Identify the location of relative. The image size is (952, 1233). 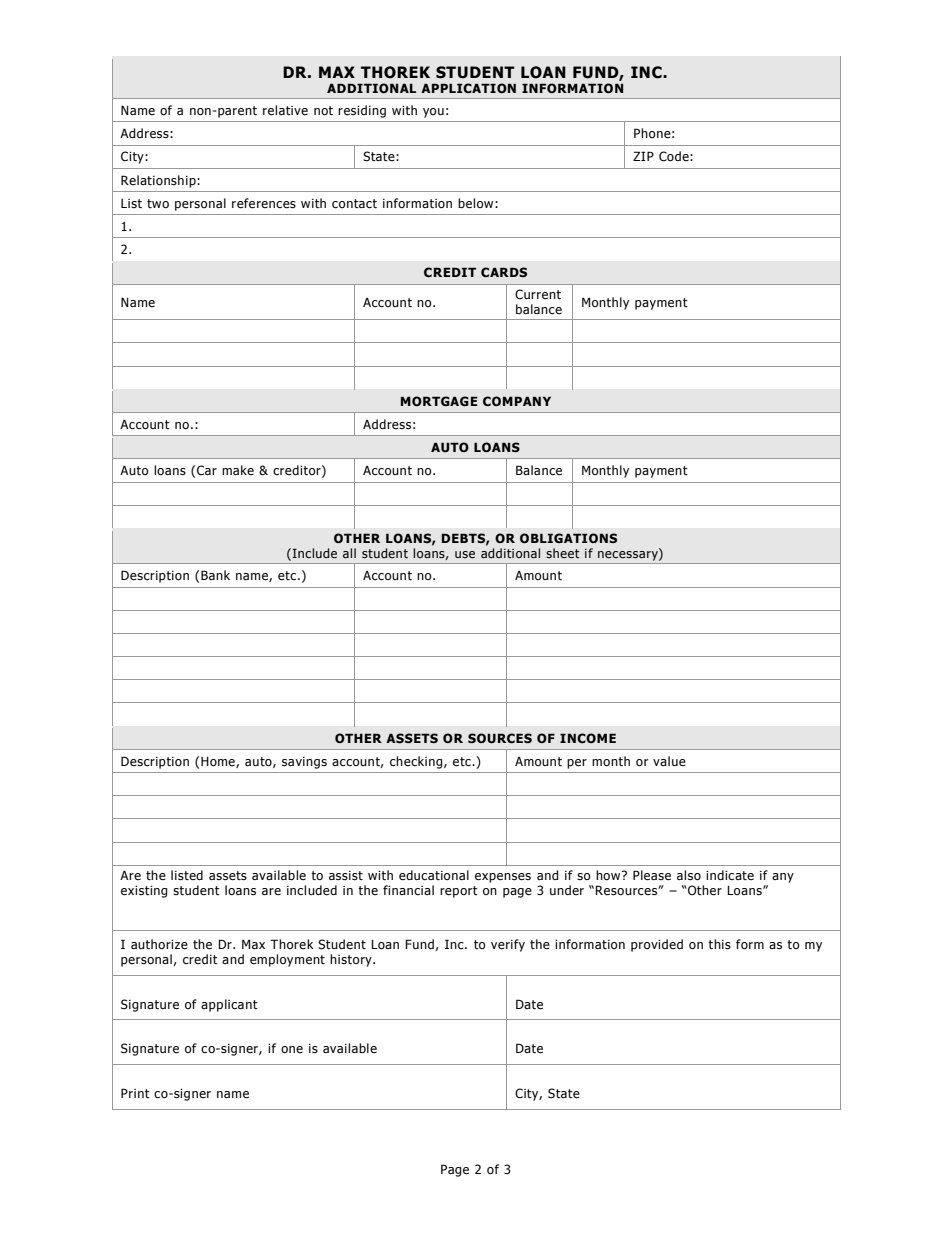
(285, 110).
